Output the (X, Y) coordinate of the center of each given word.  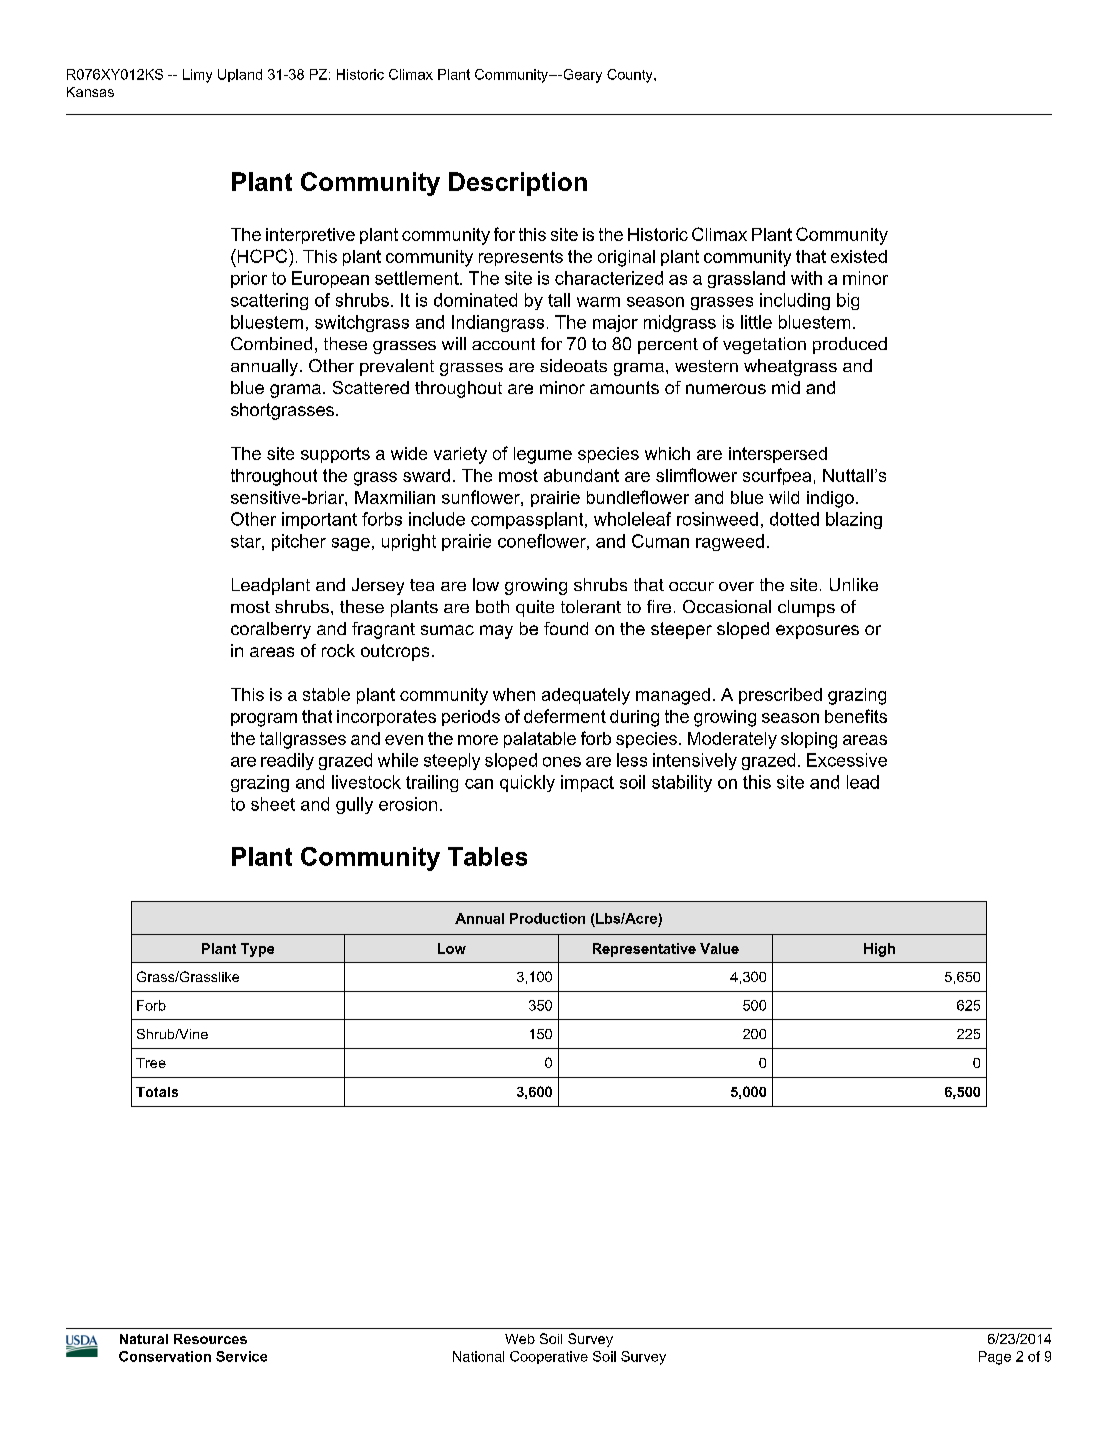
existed (859, 256)
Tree (151, 1063)
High (879, 950)
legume (543, 455)
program (264, 720)
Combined (271, 343)
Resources (210, 1339)
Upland (240, 75)
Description (518, 184)
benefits (856, 716)
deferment (565, 716)
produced (850, 345)
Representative (644, 950)
